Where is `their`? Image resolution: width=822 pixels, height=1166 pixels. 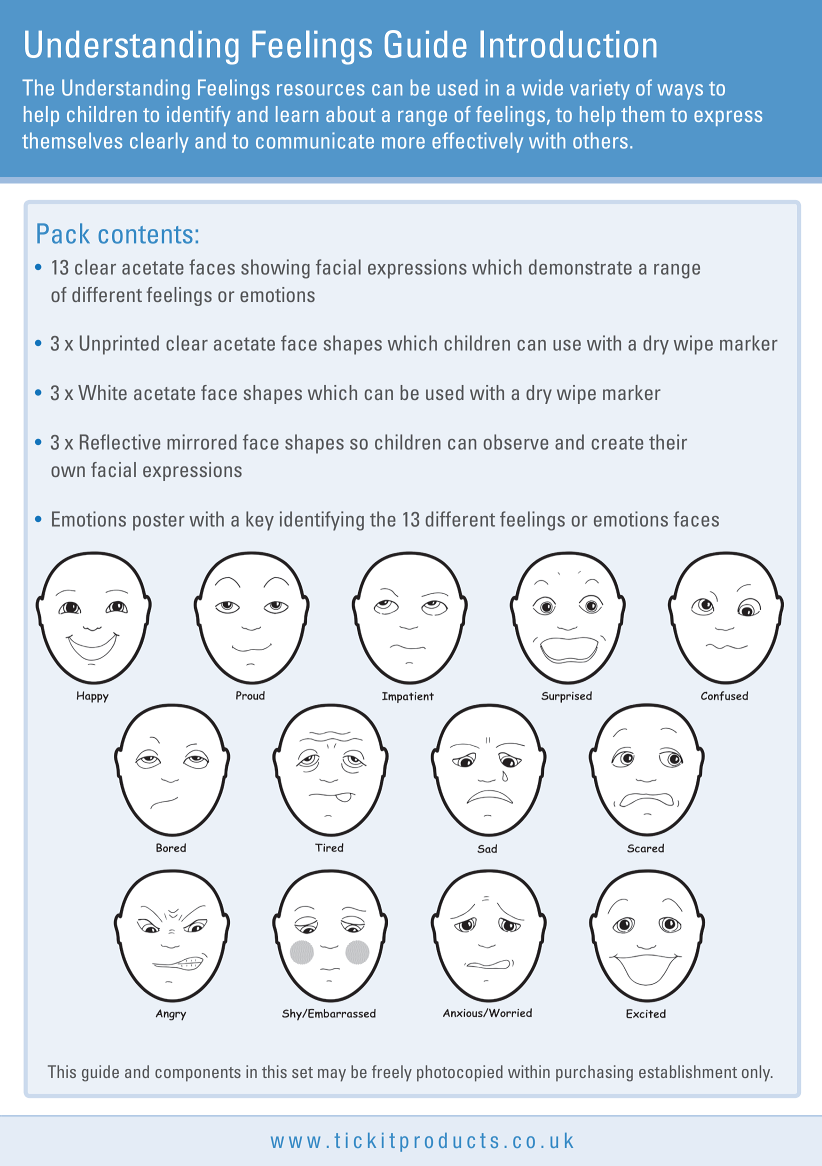 their is located at coordinates (668, 442).
